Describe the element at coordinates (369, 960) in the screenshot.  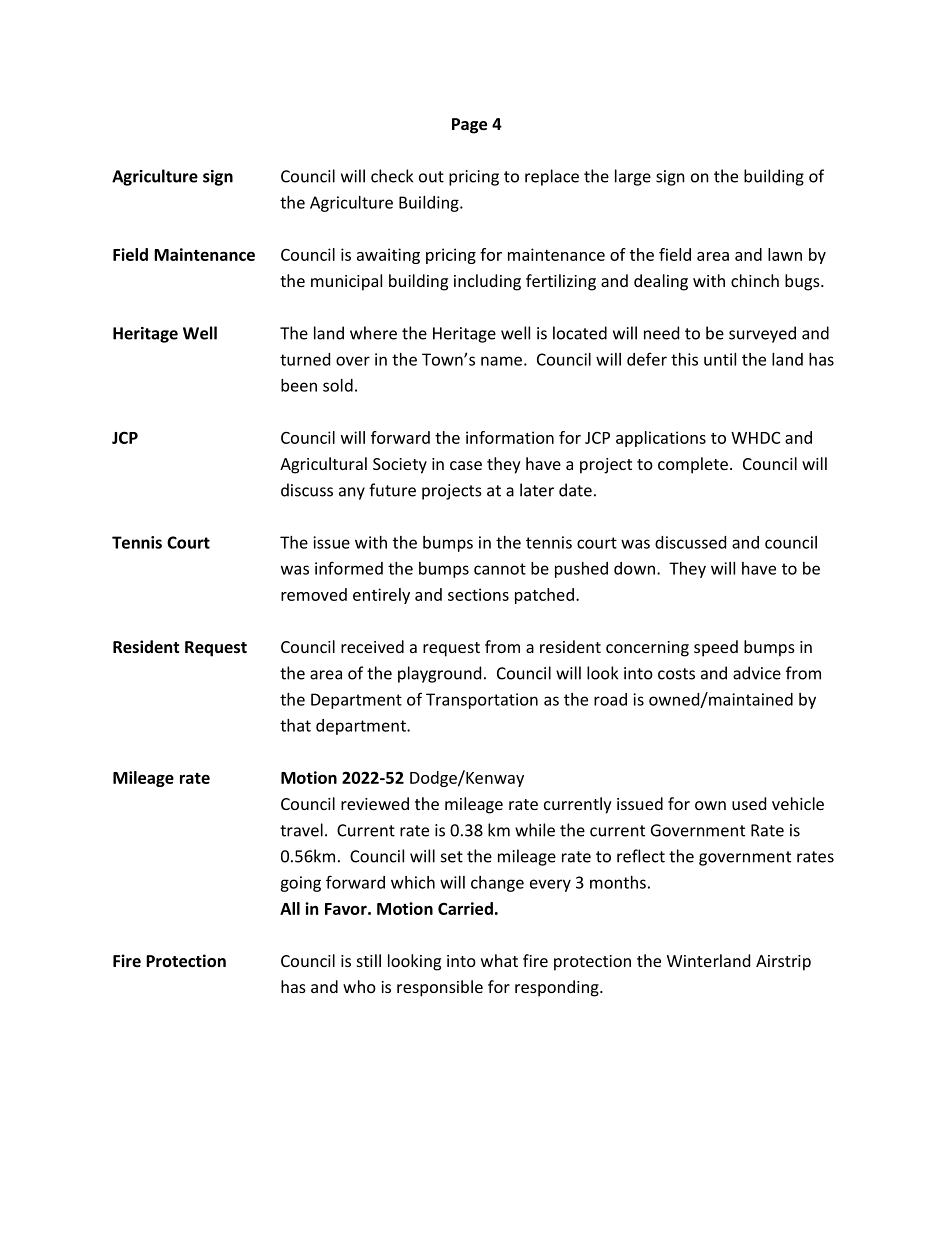
I see `still` at that location.
